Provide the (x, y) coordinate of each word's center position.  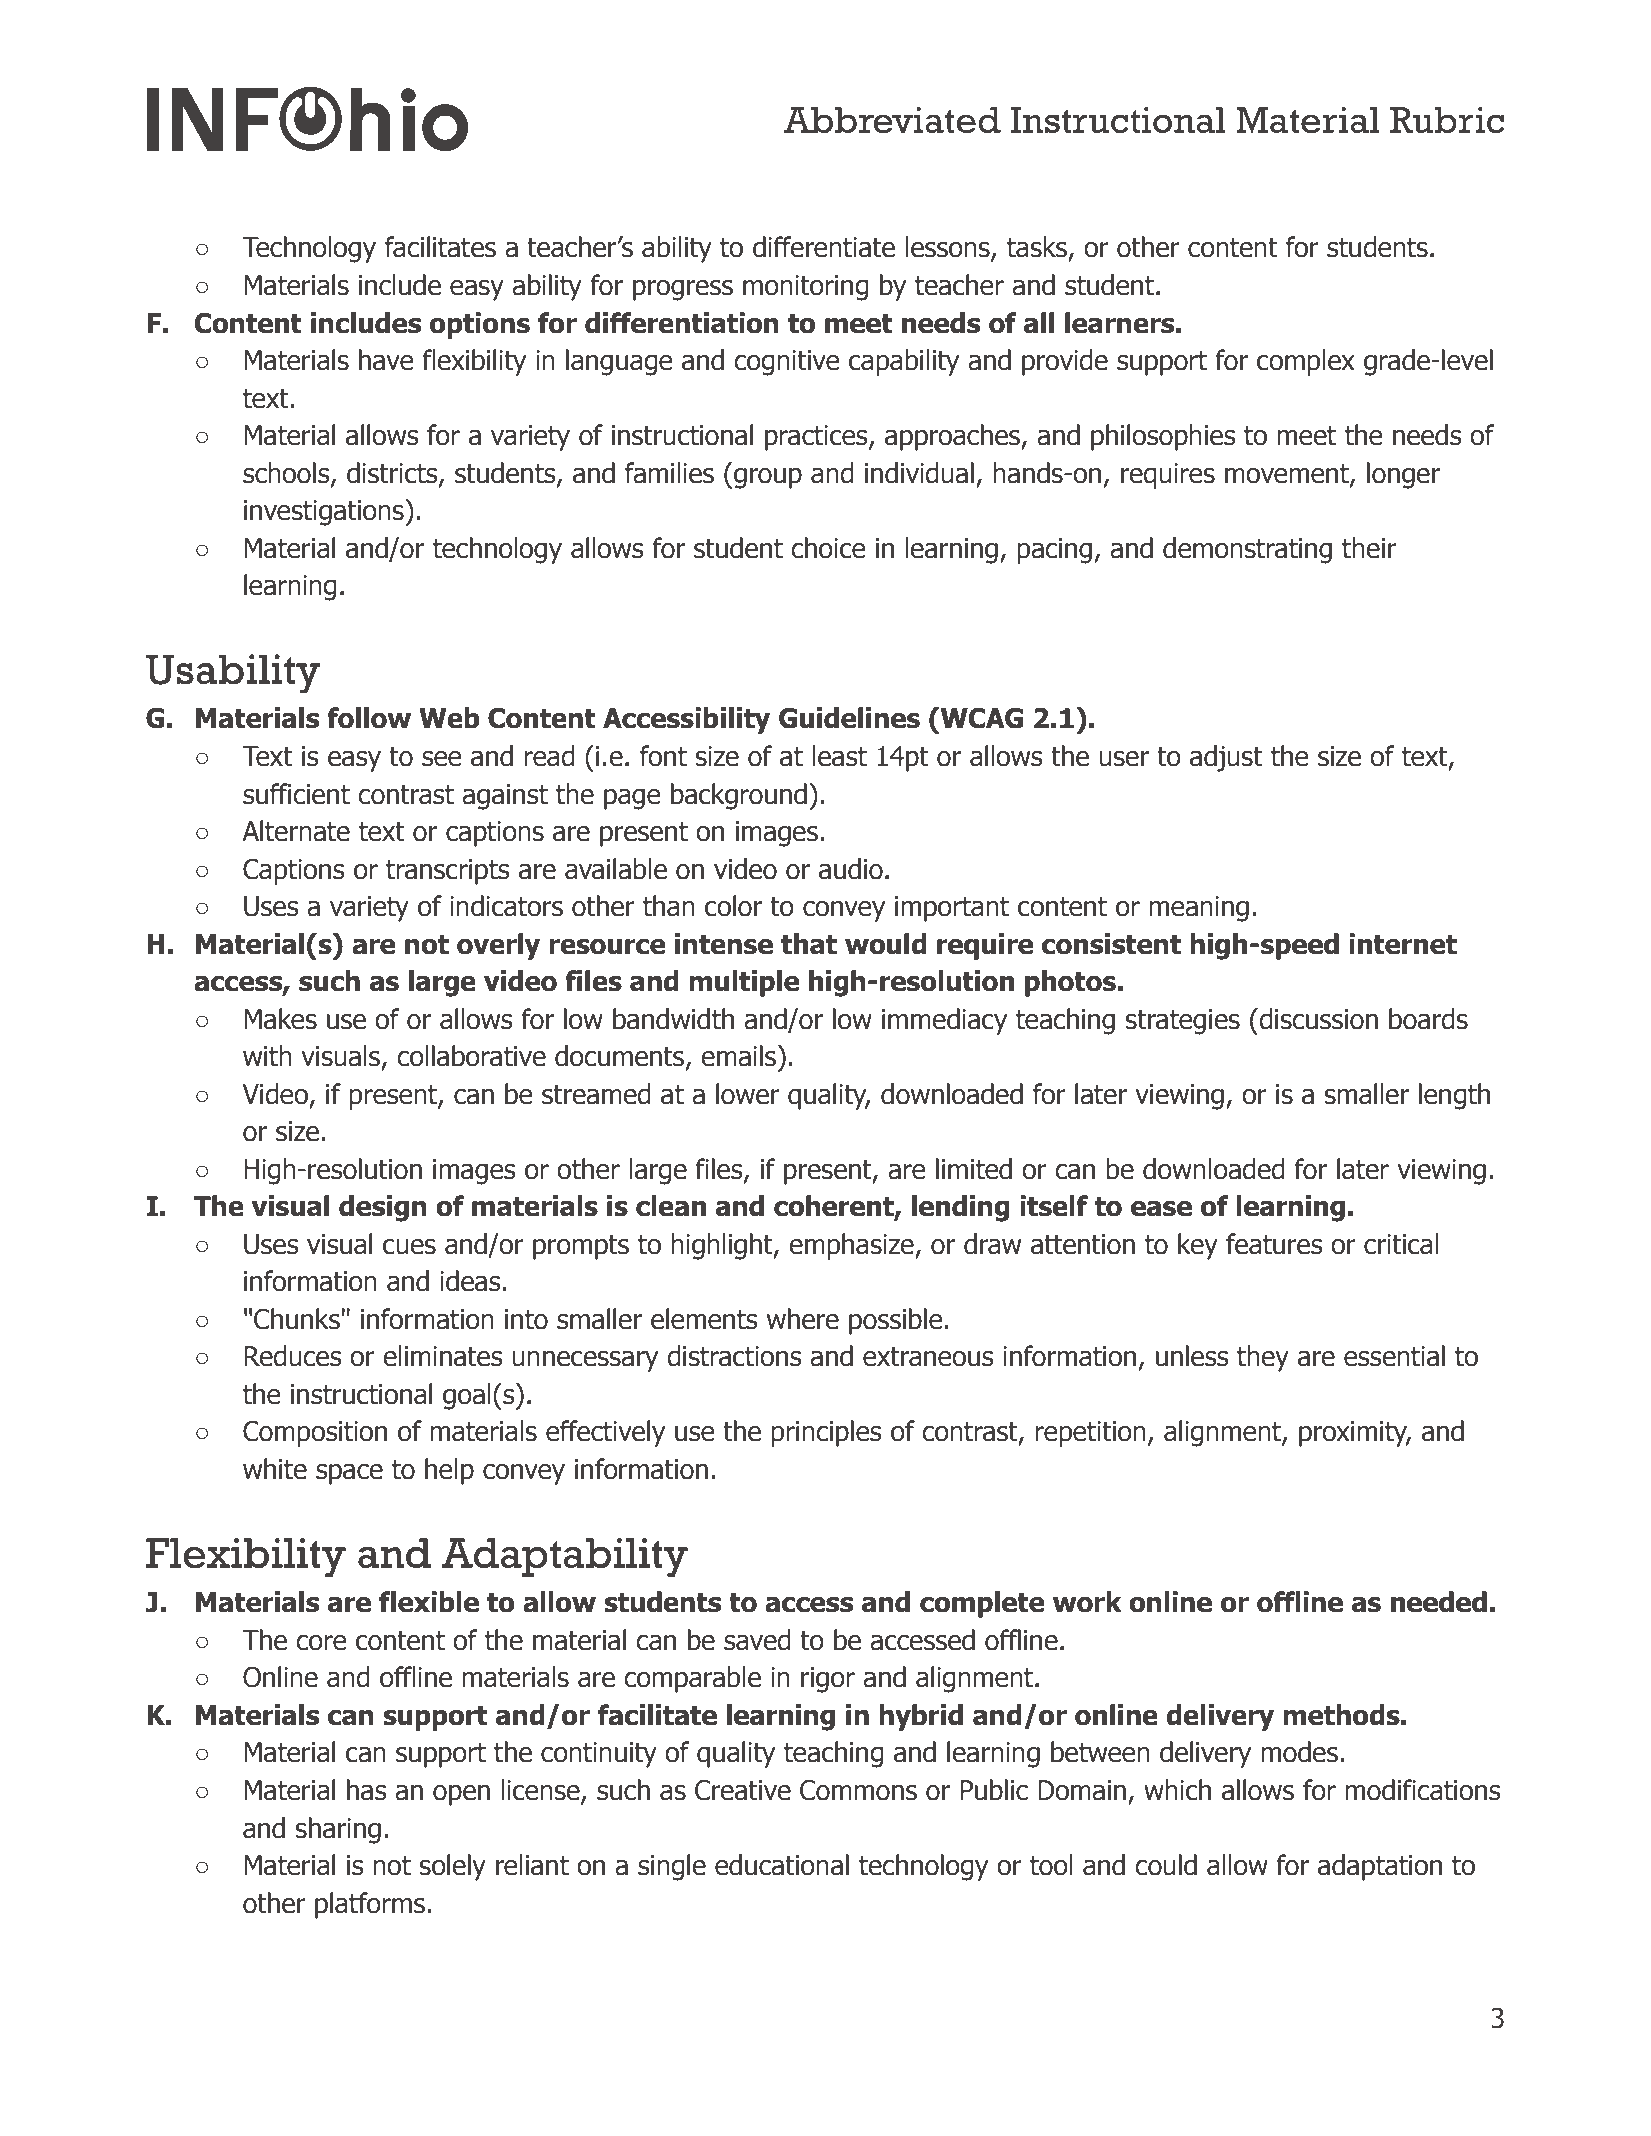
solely (453, 1867)
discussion (1317, 1019)
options (480, 325)
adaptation (1380, 1867)
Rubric (1447, 120)
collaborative (471, 1056)
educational (782, 1865)
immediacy (944, 1021)
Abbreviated (892, 120)
